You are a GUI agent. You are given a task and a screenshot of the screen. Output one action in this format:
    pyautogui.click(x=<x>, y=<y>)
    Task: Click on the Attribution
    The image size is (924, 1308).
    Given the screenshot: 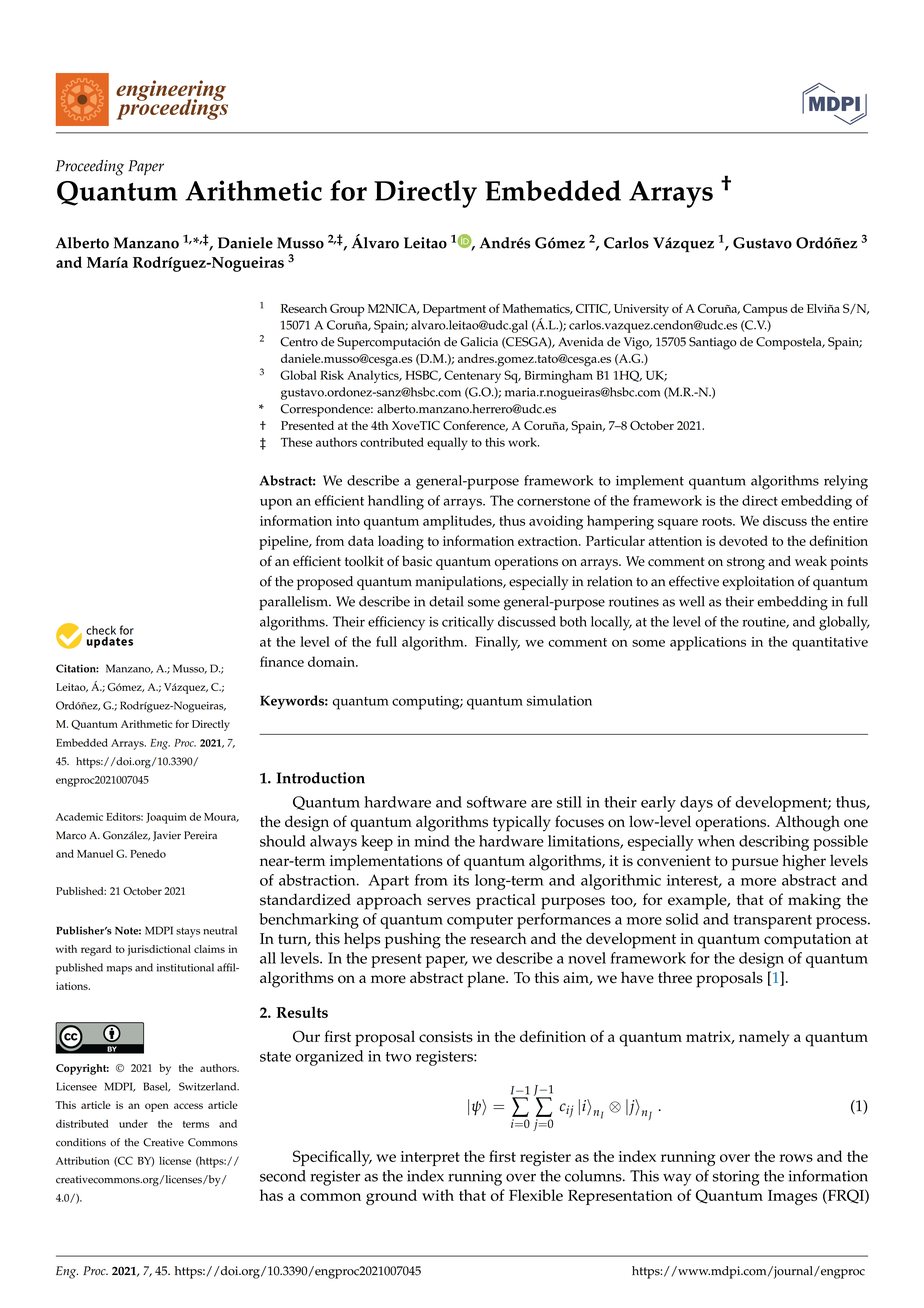 What is the action you would take?
    pyautogui.click(x=83, y=1160)
